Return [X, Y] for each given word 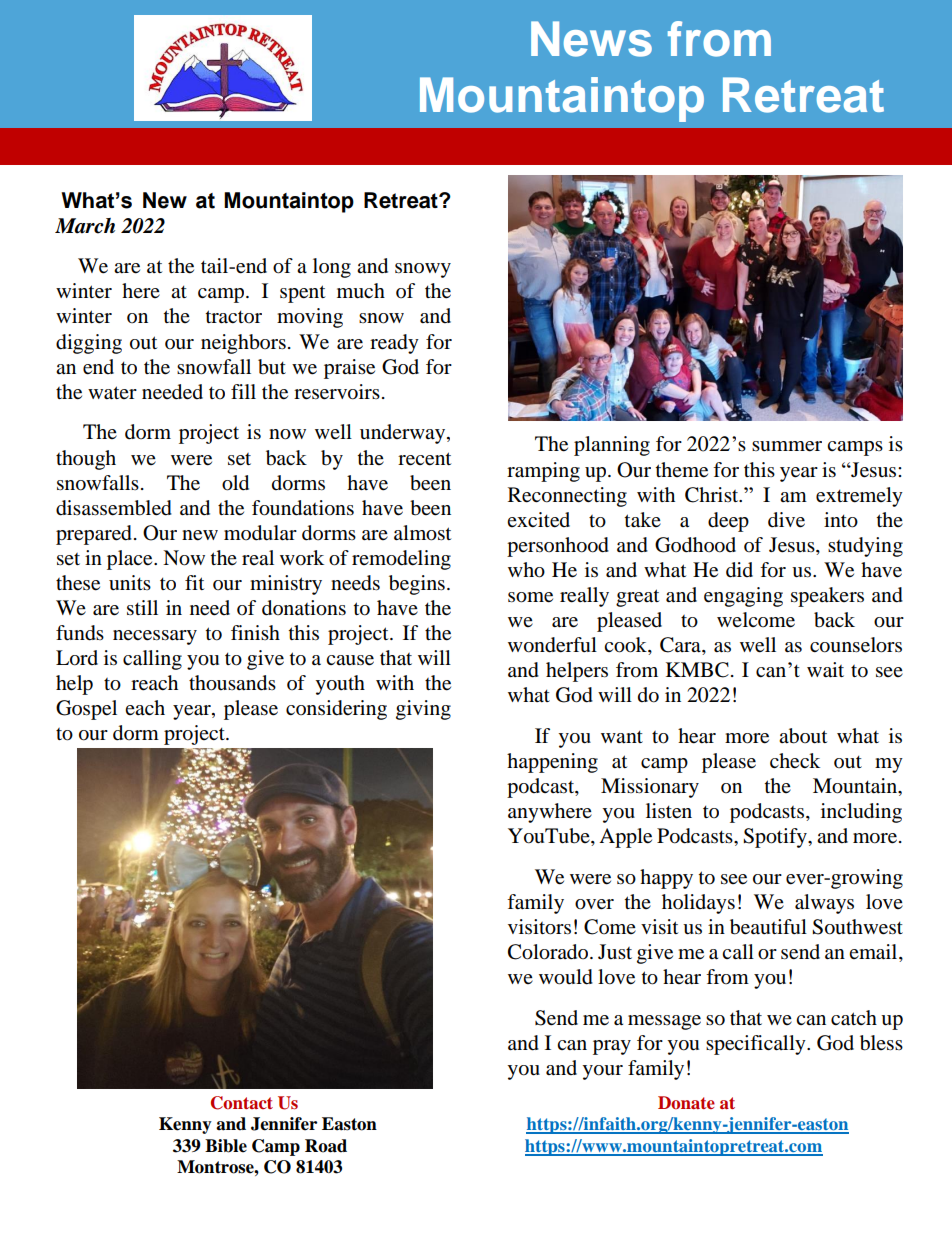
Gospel [86, 710]
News [591, 39]
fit [194, 582]
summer [787, 446]
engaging [743, 597]
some [530, 597]
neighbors [243, 344]
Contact [242, 1103]
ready [394, 344]
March [85, 226]
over [594, 904]
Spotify [776, 838]
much [361, 291]
